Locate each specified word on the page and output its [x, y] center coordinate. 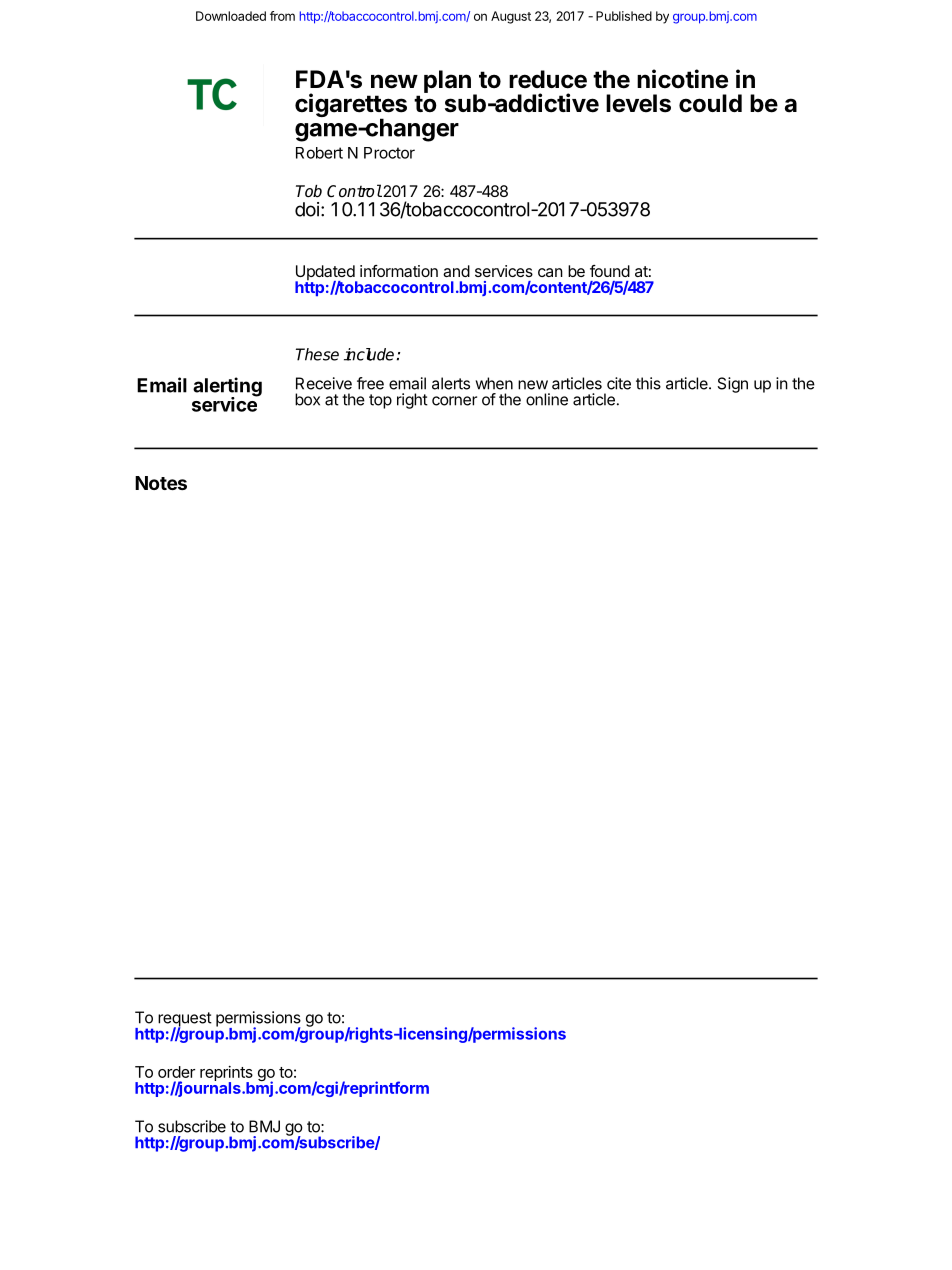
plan [447, 81]
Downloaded [231, 16]
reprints [226, 1075]
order [176, 1072]
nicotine [682, 79]
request [185, 1020]
